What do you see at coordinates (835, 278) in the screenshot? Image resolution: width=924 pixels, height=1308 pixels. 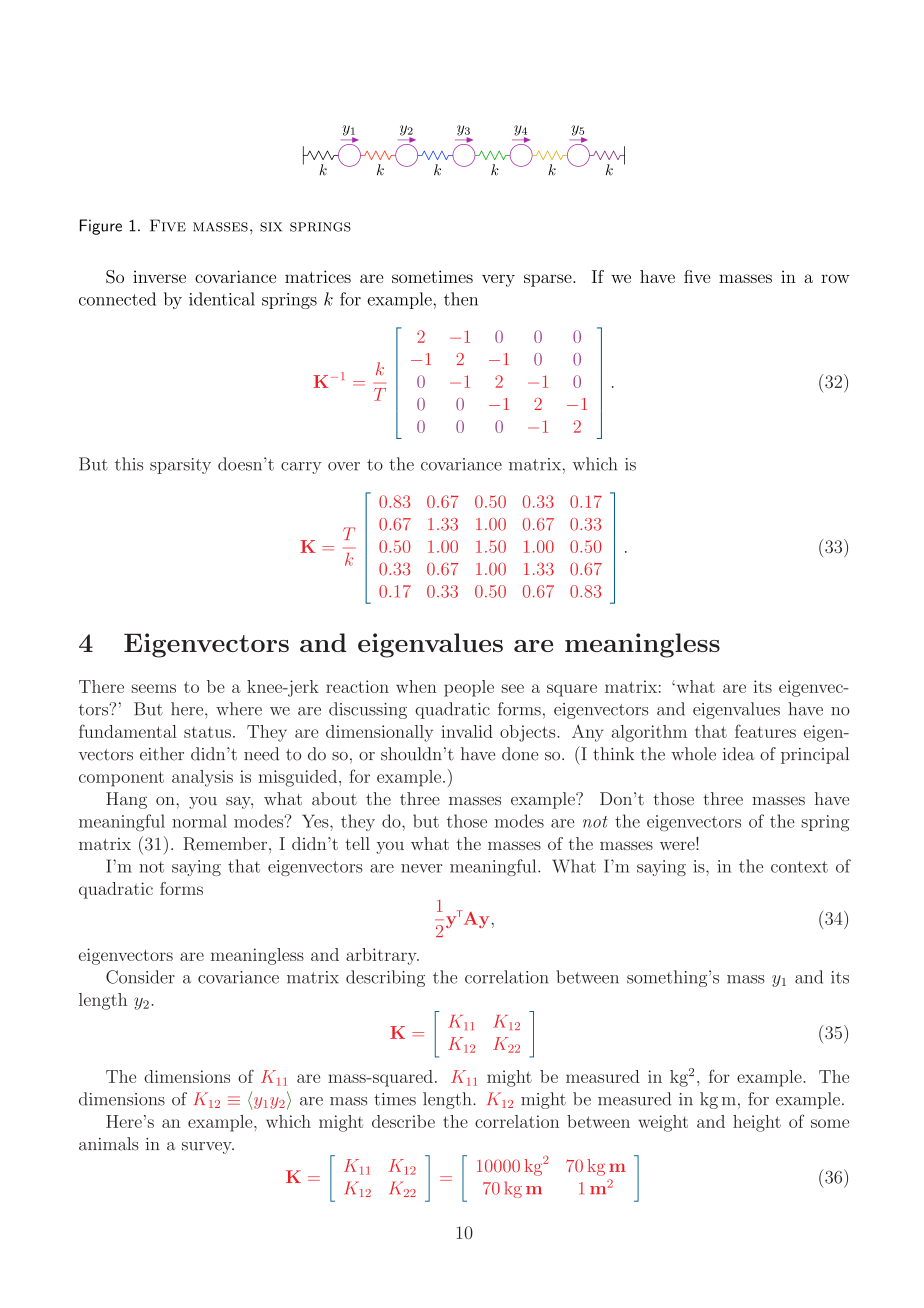 I see `row` at bounding box center [835, 278].
